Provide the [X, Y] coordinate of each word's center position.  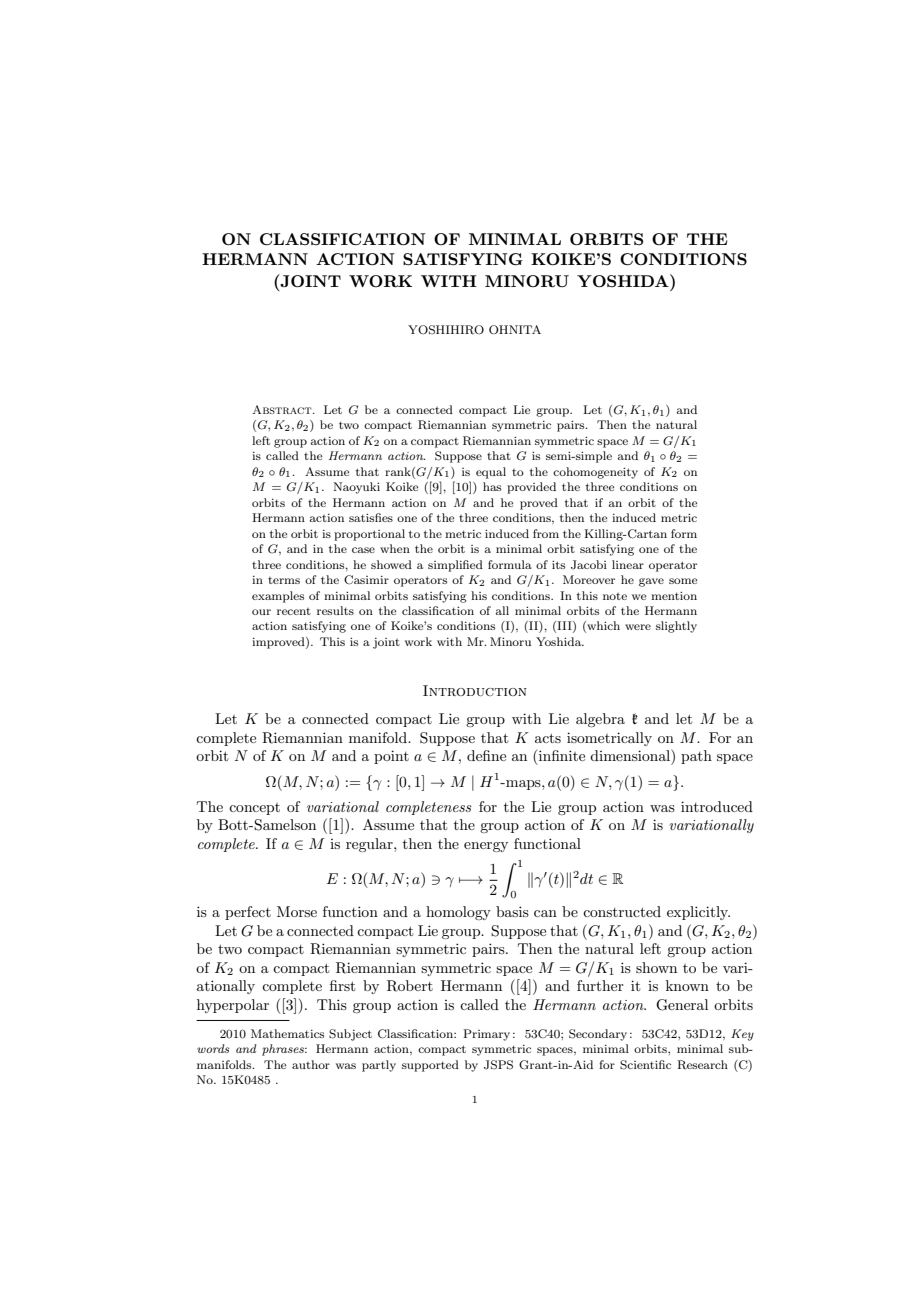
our [261, 612]
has [492, 486]
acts [548, 738]
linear [628, 564]
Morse [297, 911]
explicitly [698, 913]
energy [486, 847]
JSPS [498, 1065]
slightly [676, 627]
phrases [284, 1050]
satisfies [371, 517]
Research [702, 1065]
